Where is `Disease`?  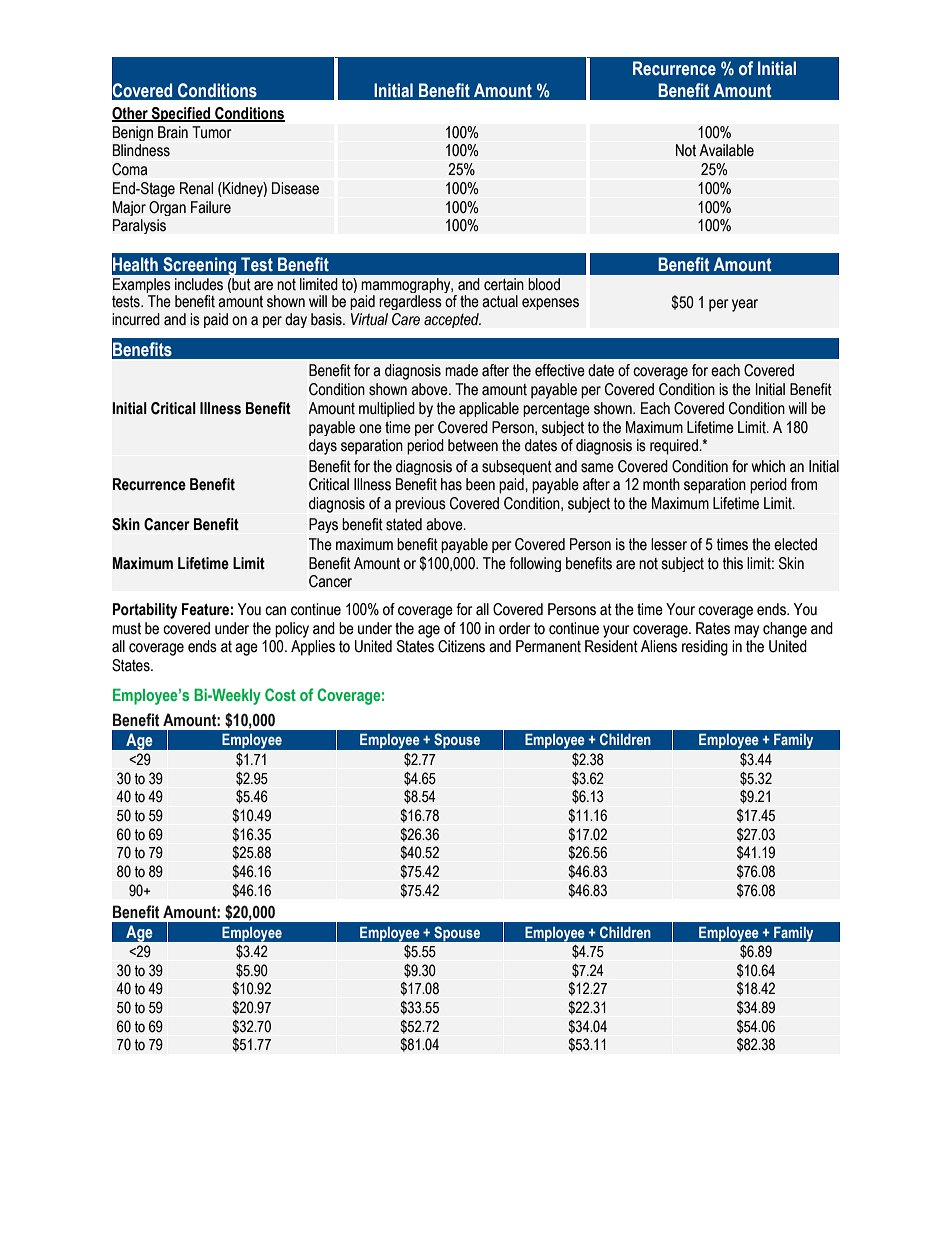 Disease is located at coordinates (295, 188).
